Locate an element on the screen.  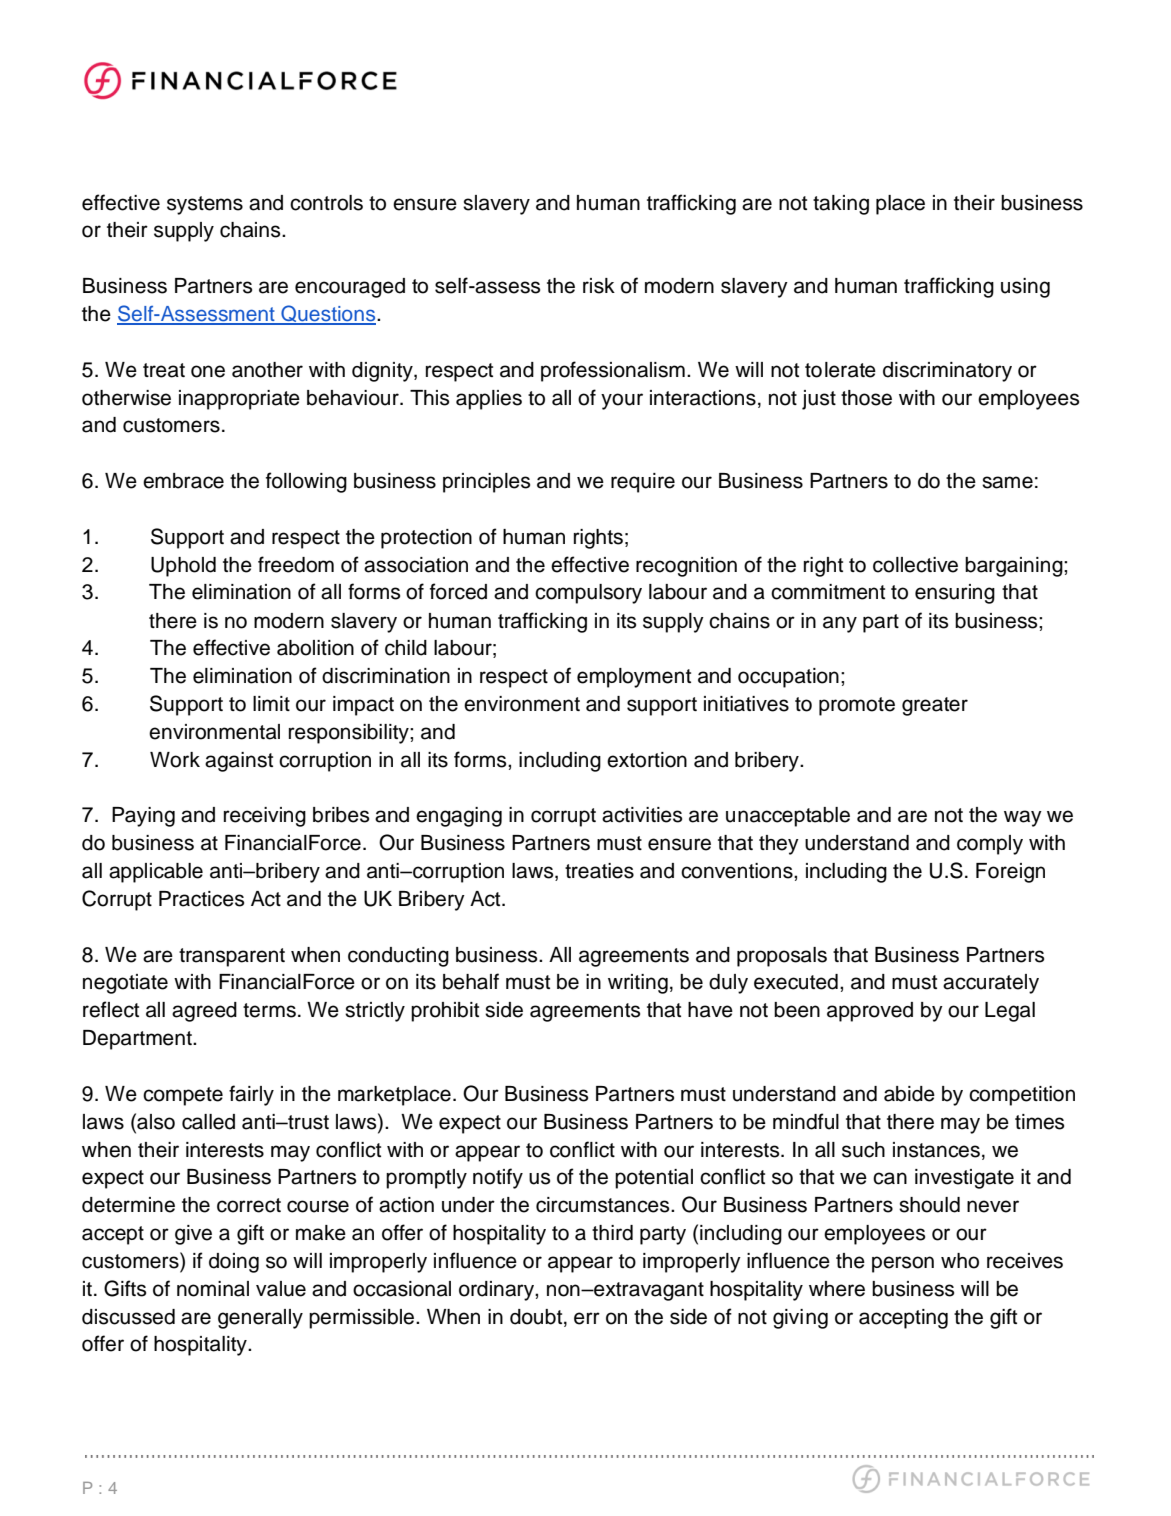
against is located at coordinates (239, 762).
